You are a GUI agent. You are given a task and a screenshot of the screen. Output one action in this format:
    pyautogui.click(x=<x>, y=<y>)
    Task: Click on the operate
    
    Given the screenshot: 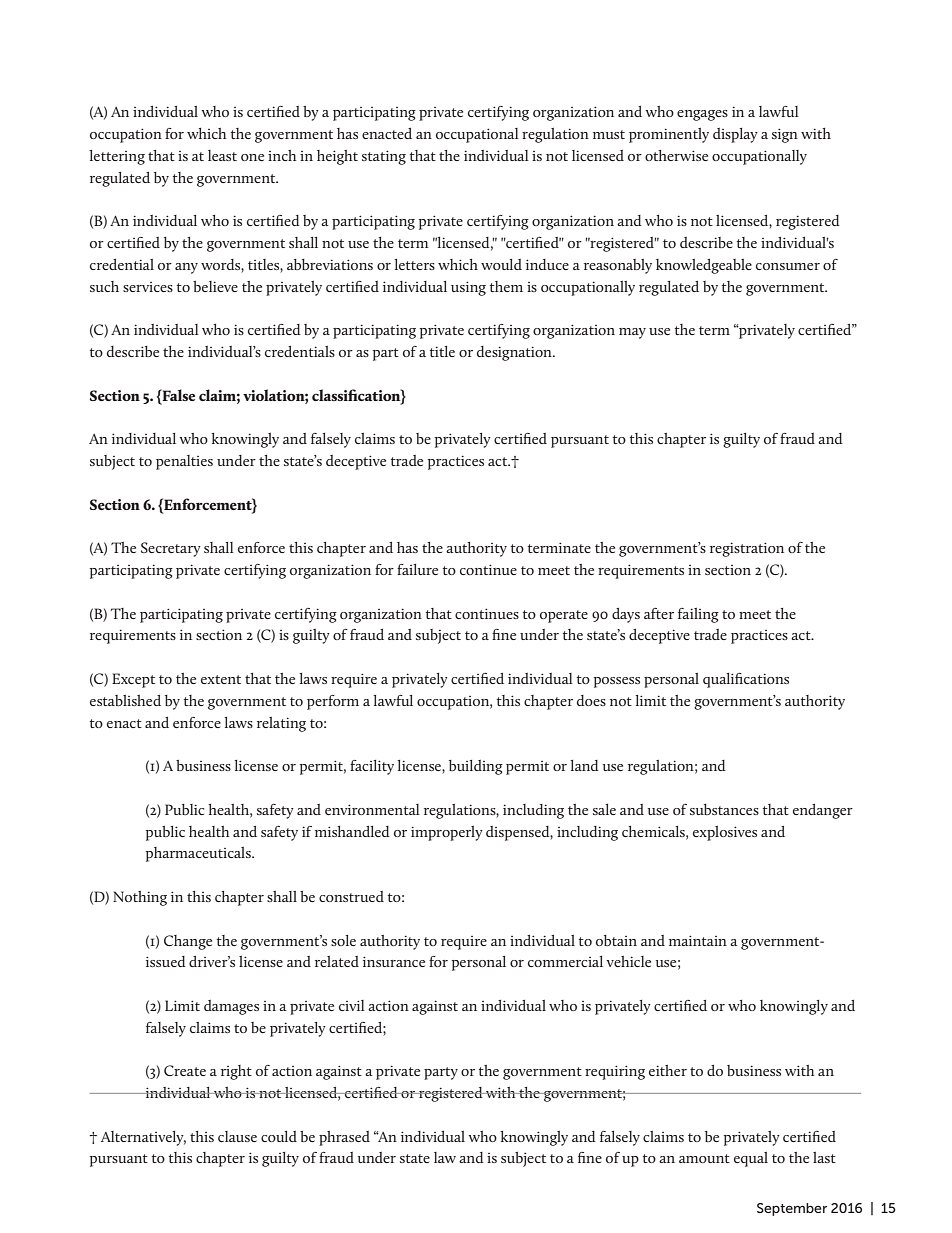 What is the action you would take?
    pyautogui.click(x=564, y=616)
